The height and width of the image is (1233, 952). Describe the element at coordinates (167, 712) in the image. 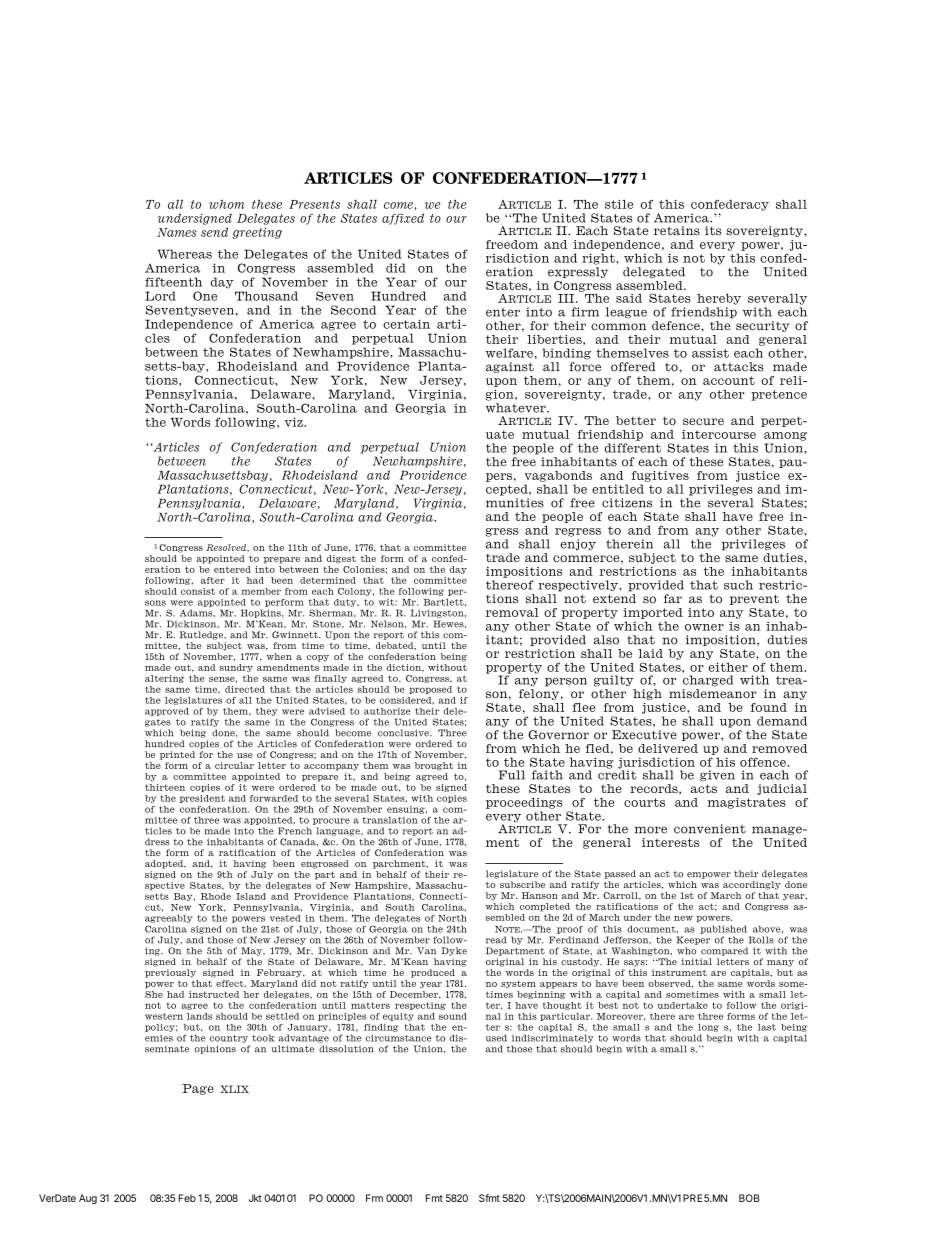

I see `approved` at that location.
